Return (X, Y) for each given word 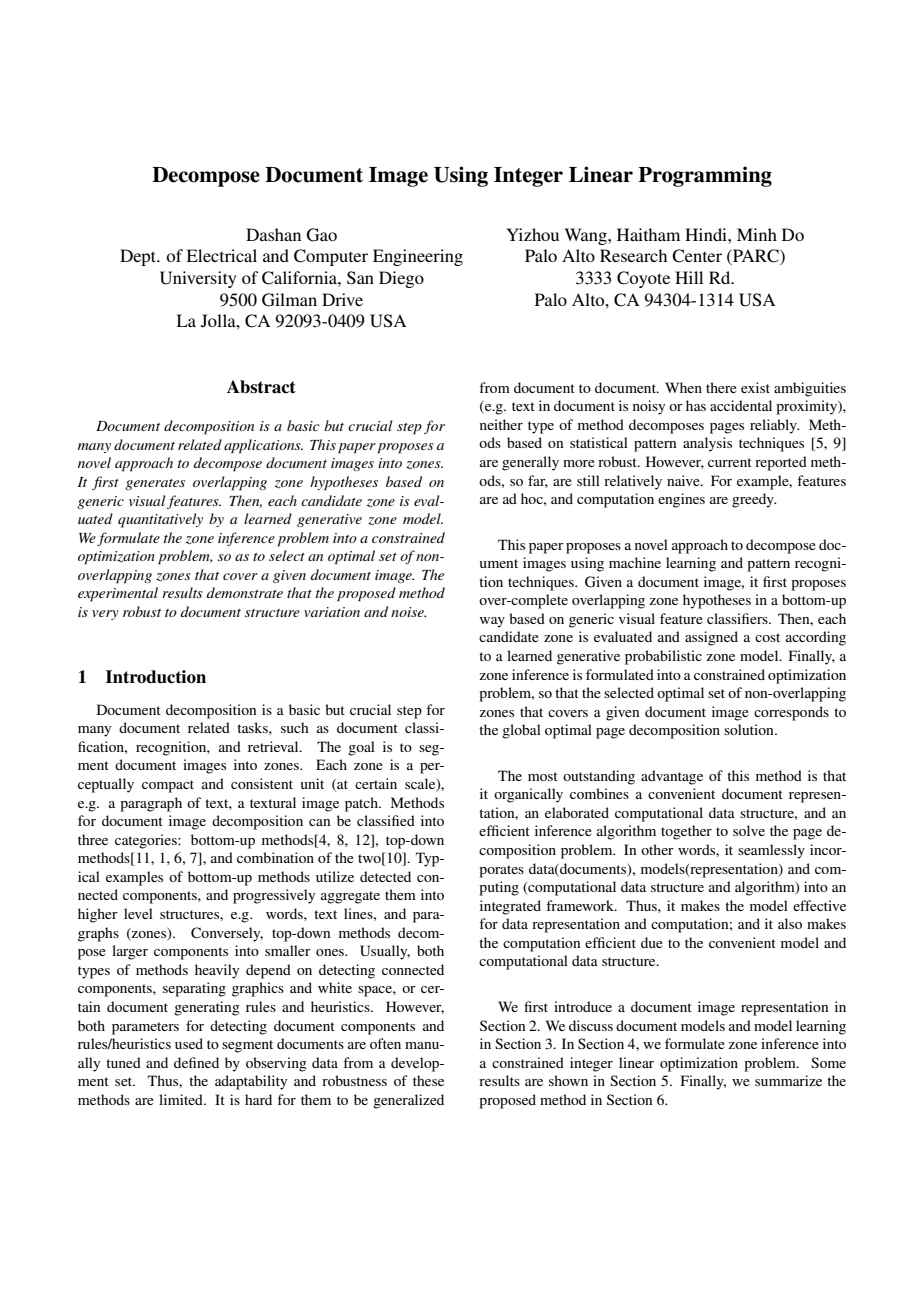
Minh (757, 234)
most (543, 776)
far (538, 481)
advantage (672, 777)
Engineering (418, 257)
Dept (139, 257)
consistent (262, 783)
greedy (754, 500)
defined (196, 1062)
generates (155, 484)
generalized (408, 1101)
